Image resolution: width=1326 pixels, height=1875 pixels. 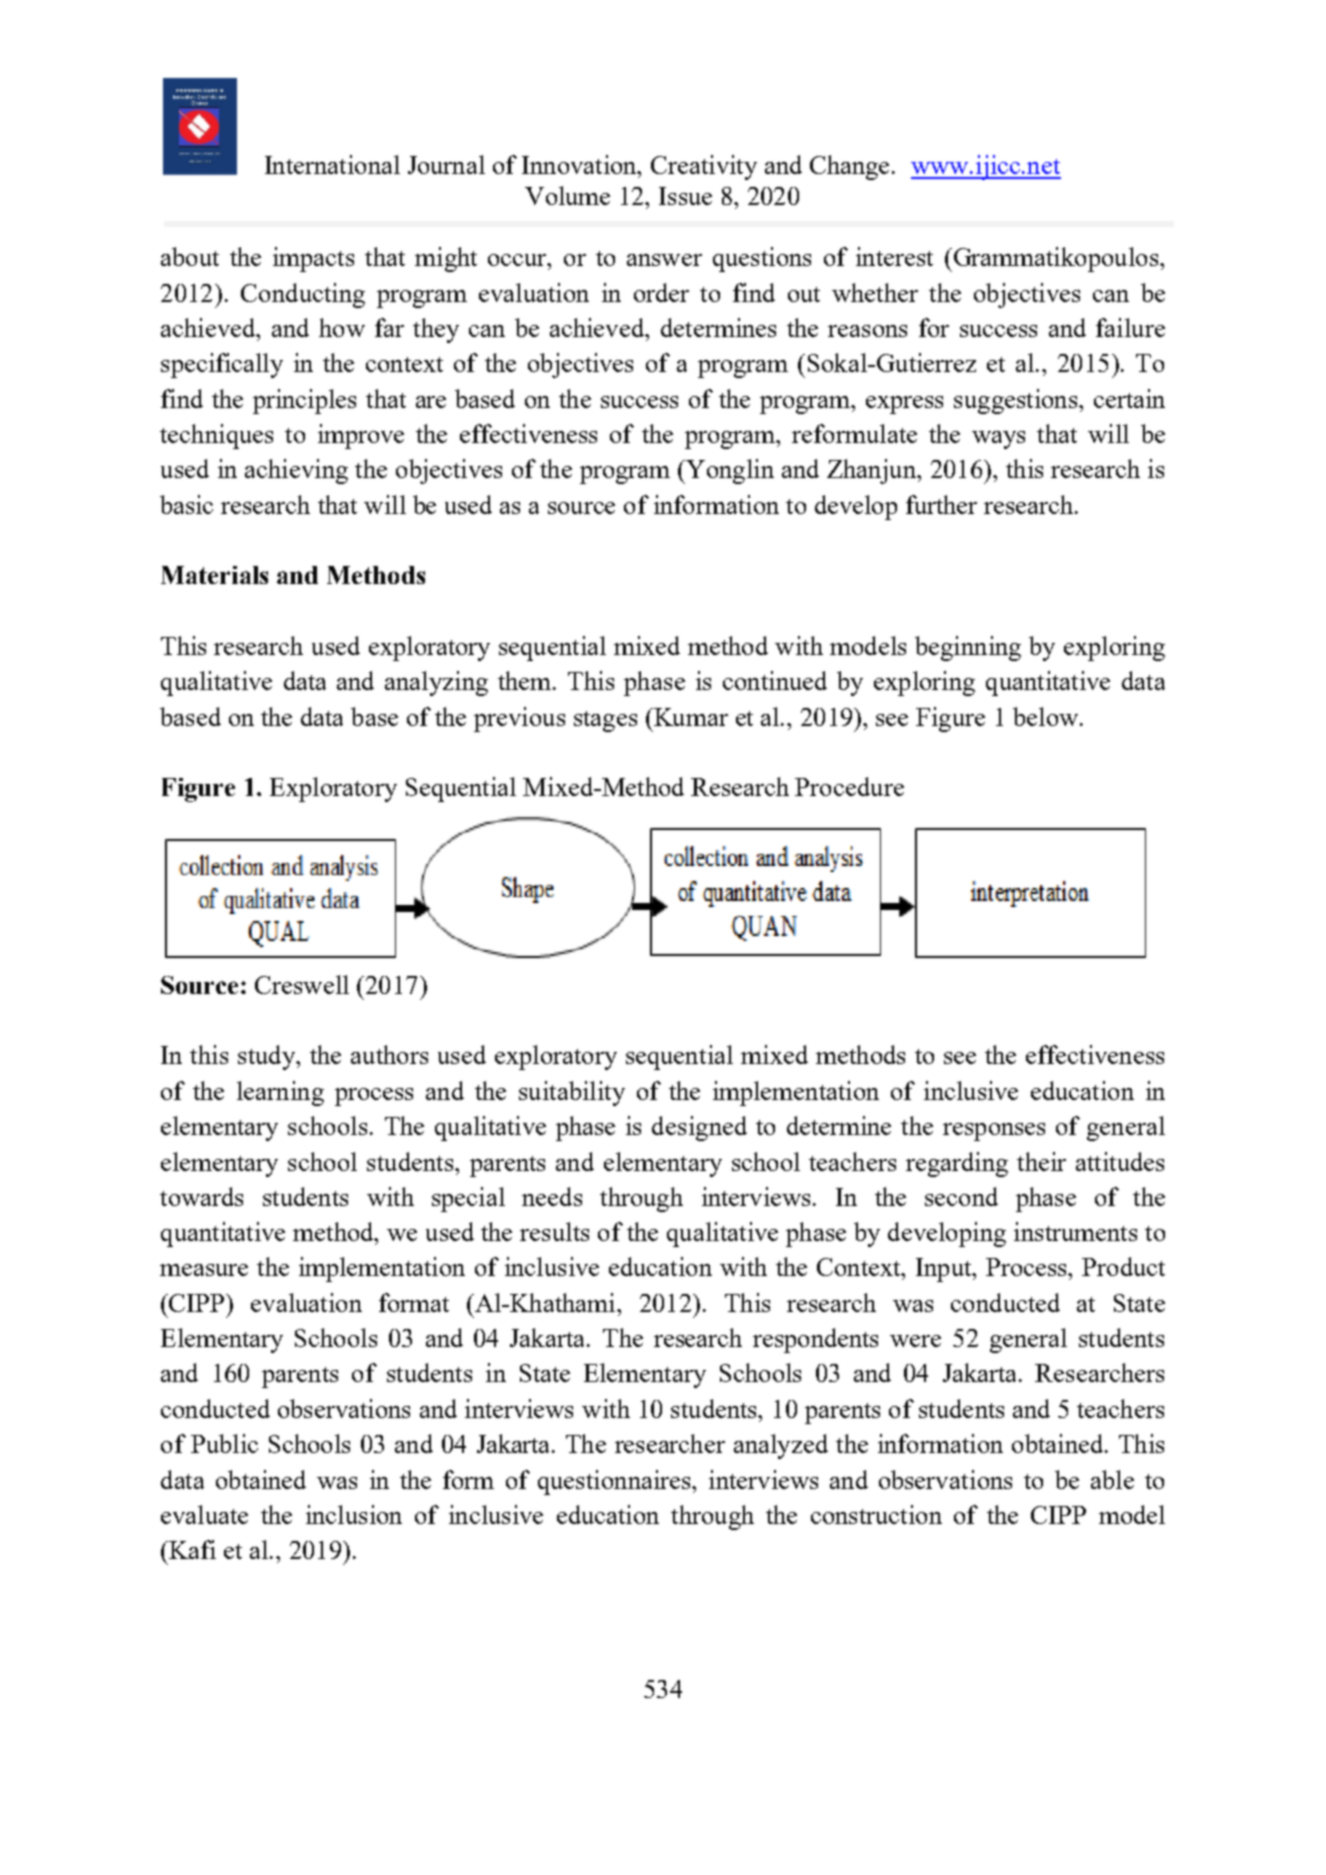 What do you see at coordinates (615, 1482) in the screenshot?
I see `questionnaires` at bounding box center [615, 1482].
